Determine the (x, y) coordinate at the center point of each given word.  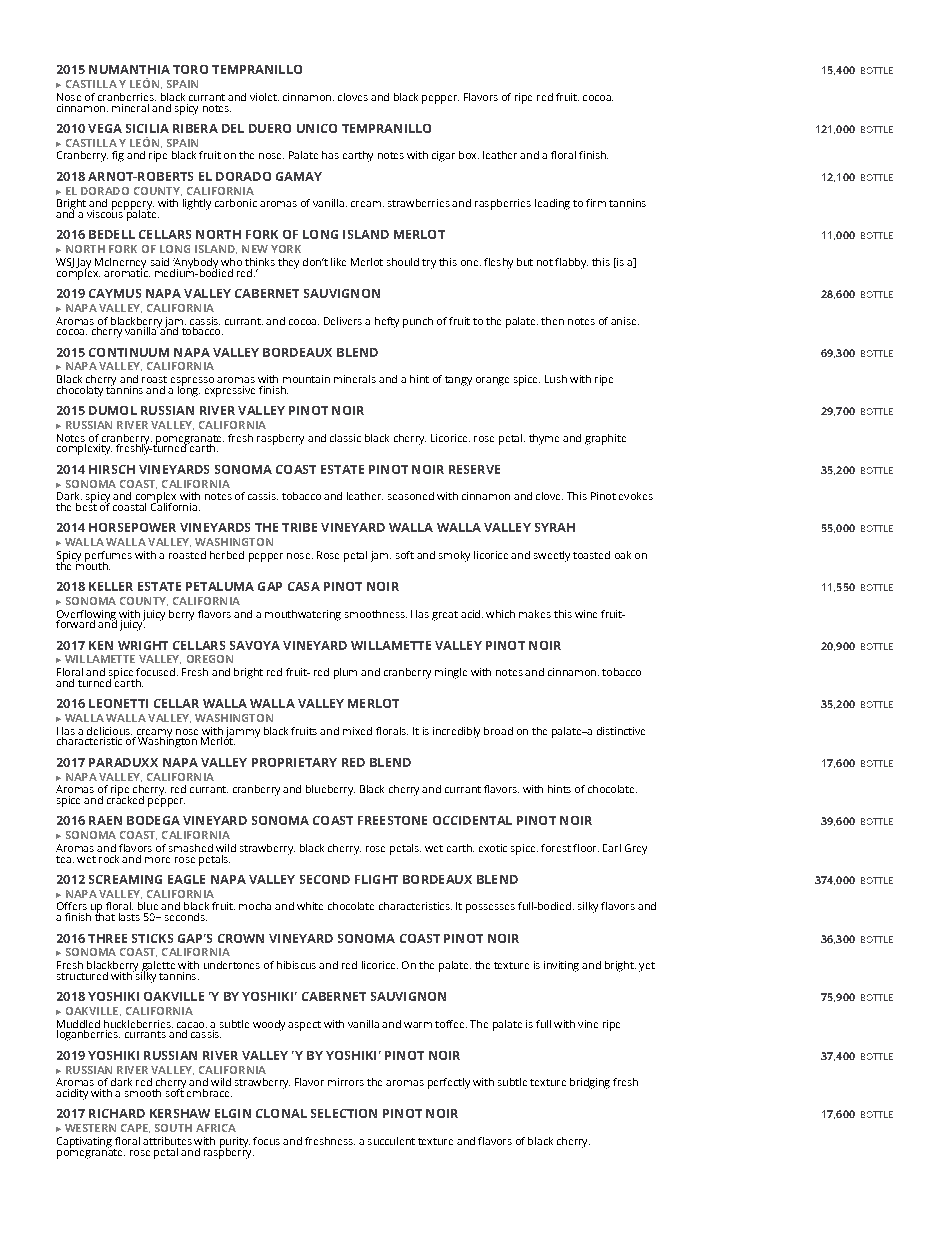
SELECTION (344, 1113)
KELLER (111, 586)
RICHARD (117, 1113)
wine (586, 614)
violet (264, 97)
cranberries (127, 97)
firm (596, 203)
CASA (304, 586)
